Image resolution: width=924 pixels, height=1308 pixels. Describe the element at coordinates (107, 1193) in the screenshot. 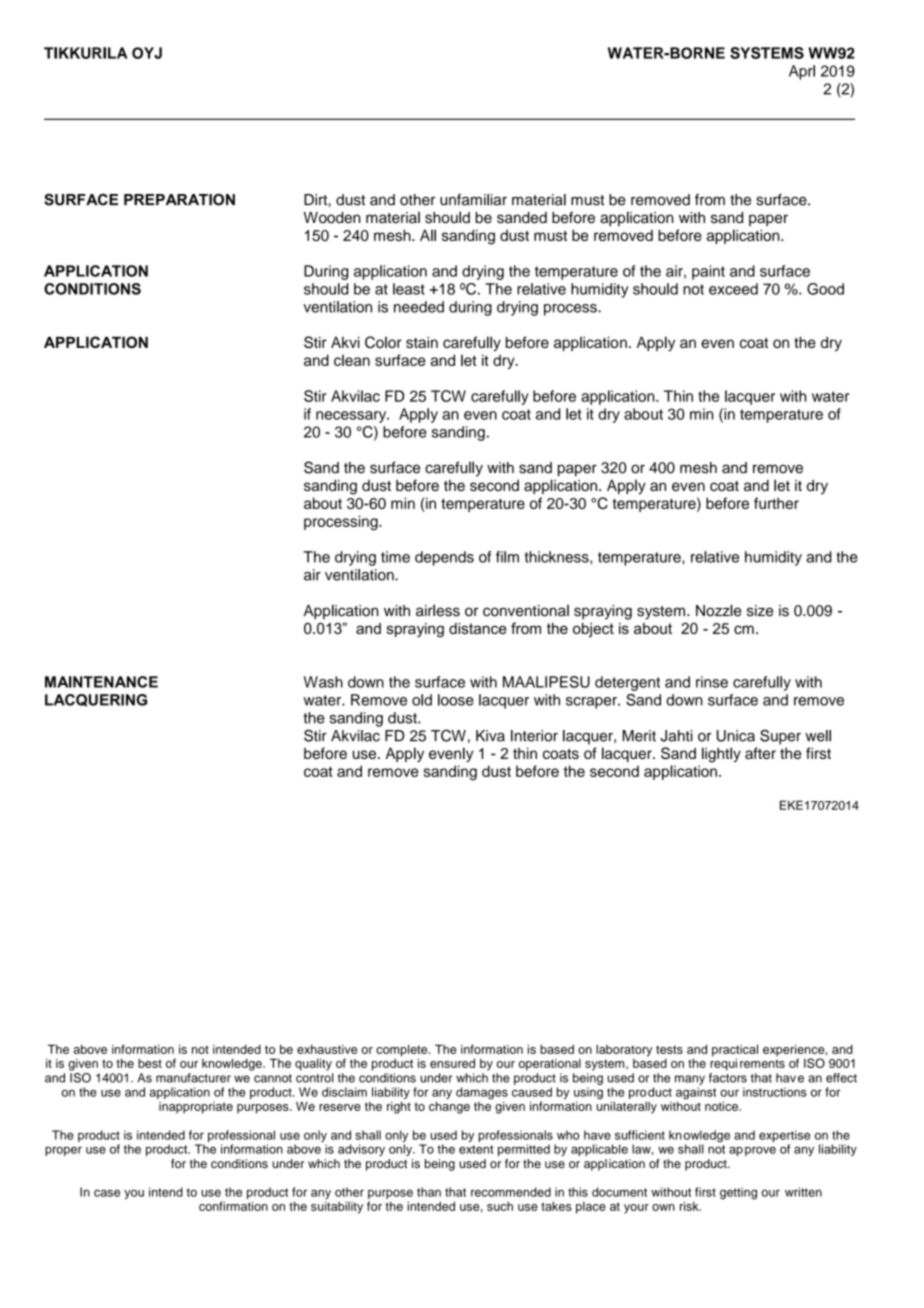

I see `case` at that location.
